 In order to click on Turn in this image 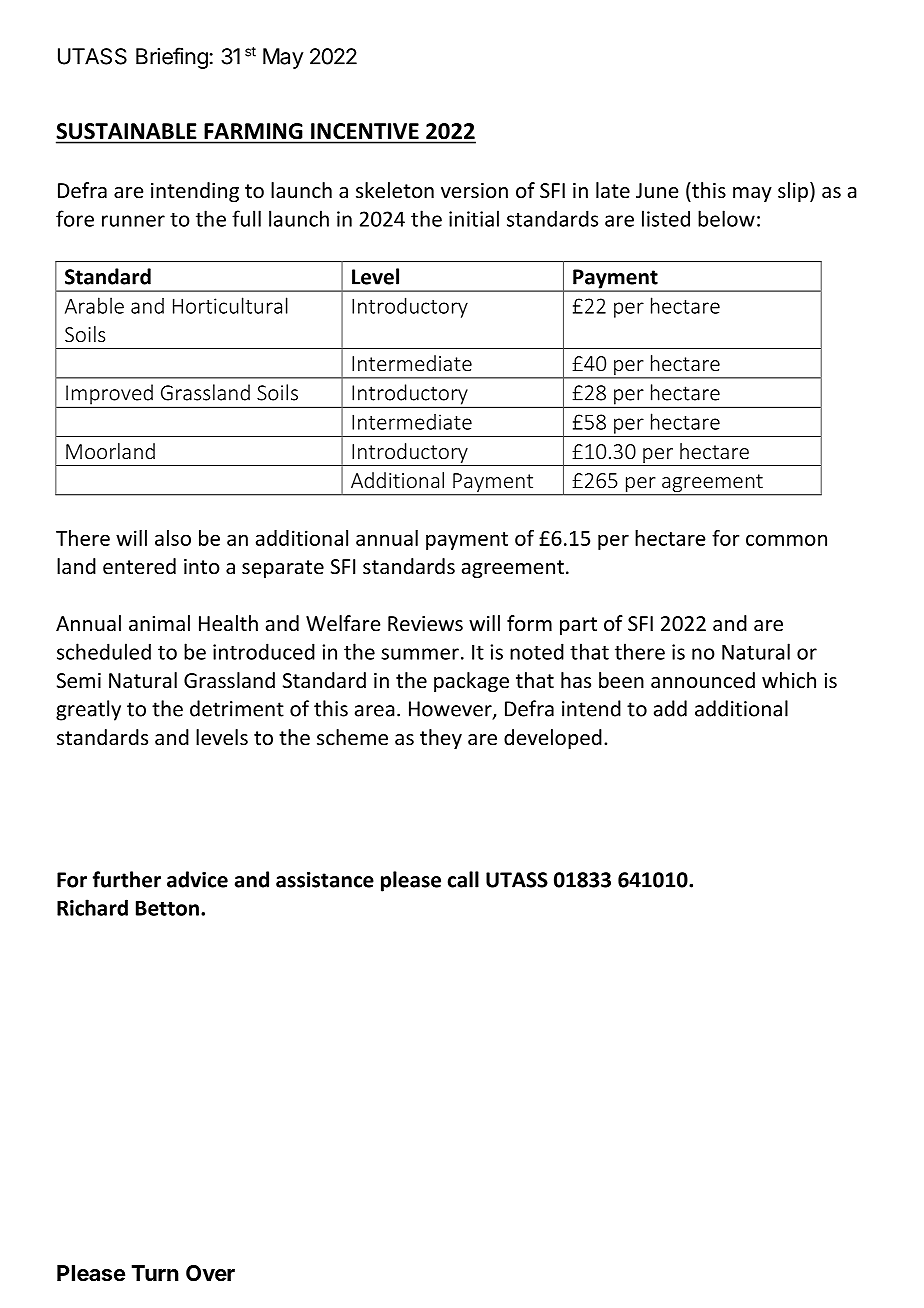, I will do `click(155, 1273)`.
